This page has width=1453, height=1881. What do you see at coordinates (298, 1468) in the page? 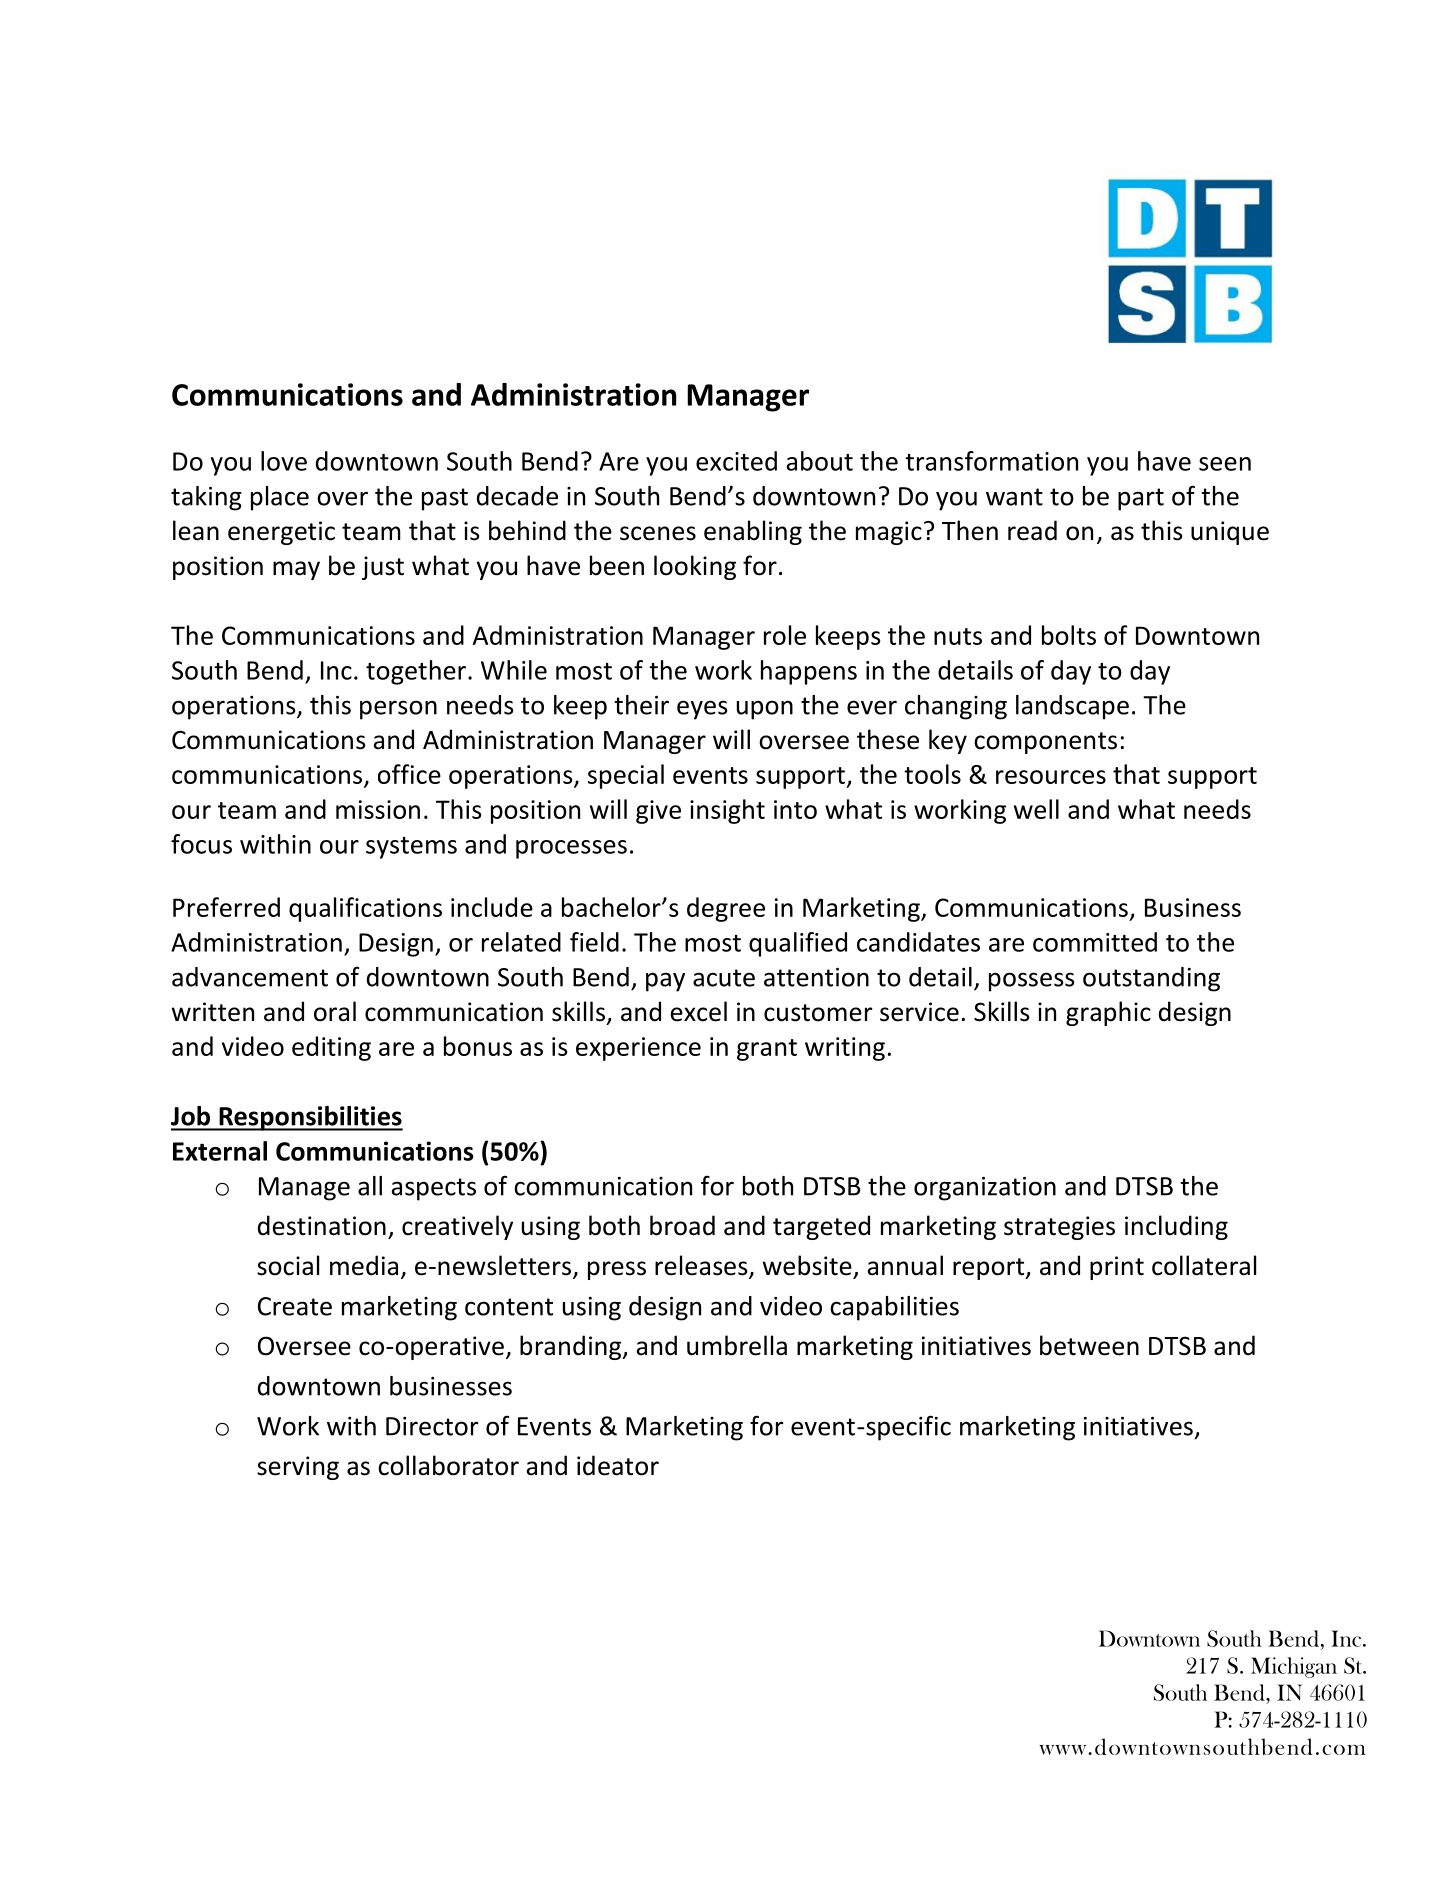
I see `serving` at bounding box center [298, 1468].
